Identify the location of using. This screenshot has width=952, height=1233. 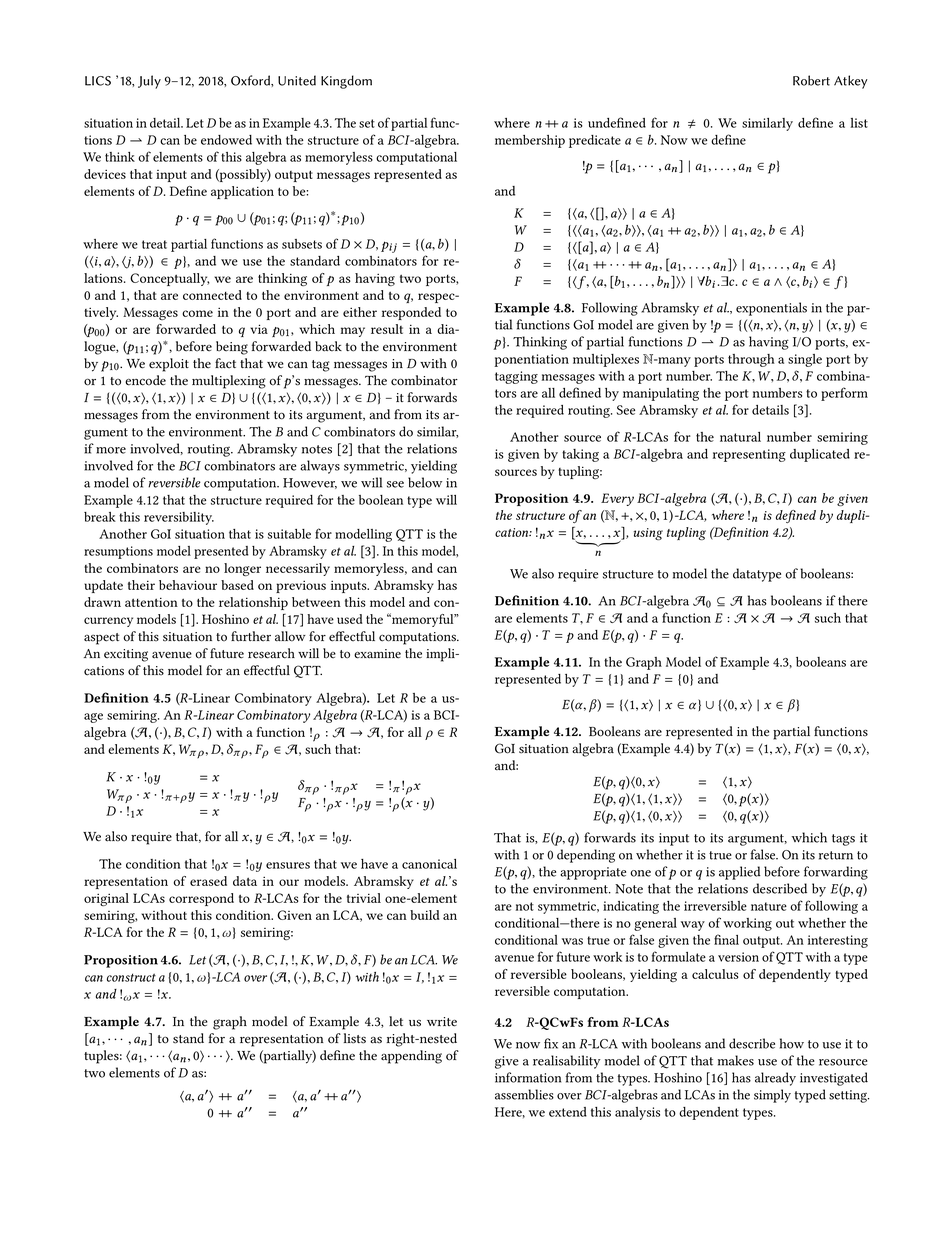
(648, 534).
